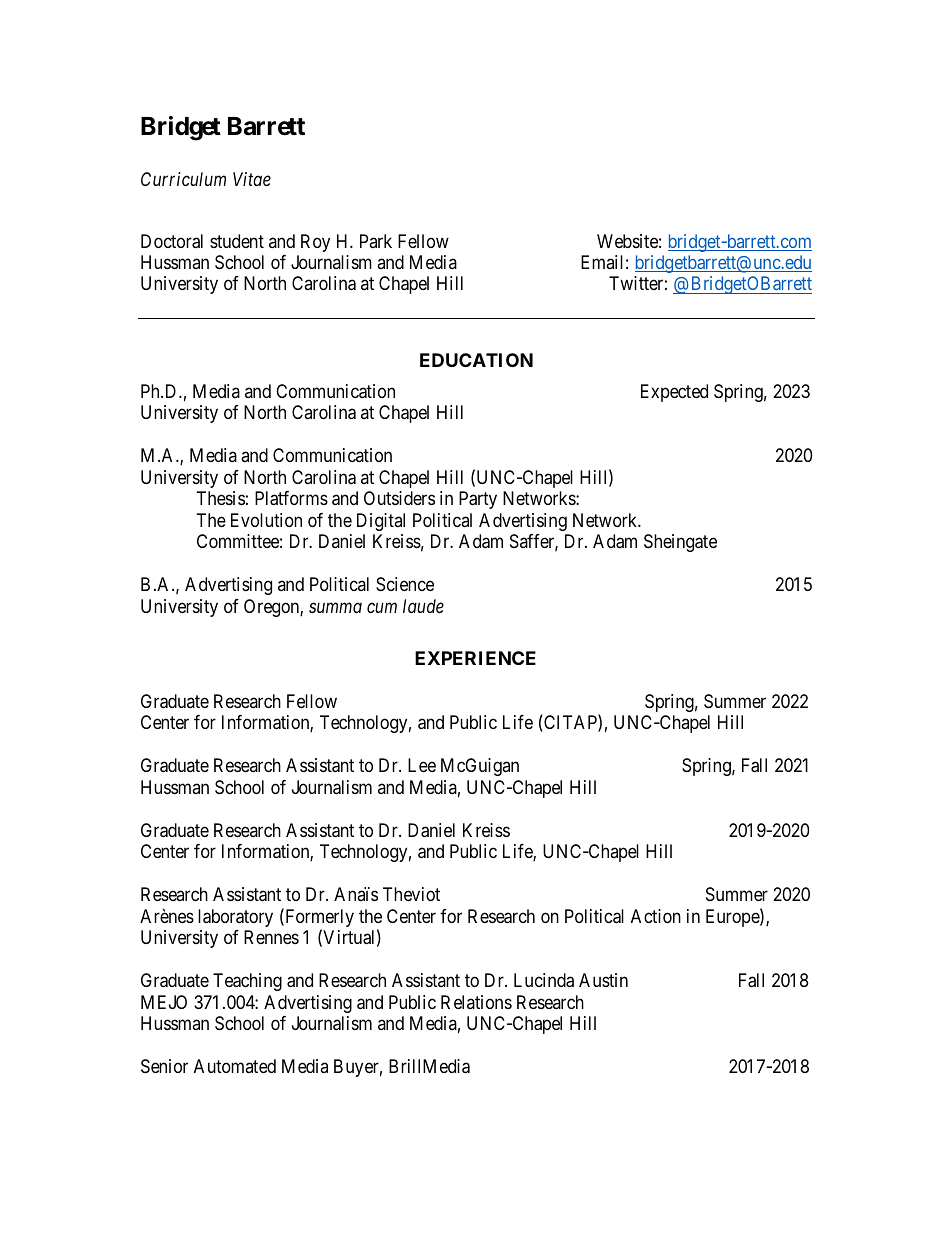 The width and height of the image is (952, 1233). What do you see at coordinates (476, 1002) in the image?
I see `Relations` at bounding box center [476, 1002].
